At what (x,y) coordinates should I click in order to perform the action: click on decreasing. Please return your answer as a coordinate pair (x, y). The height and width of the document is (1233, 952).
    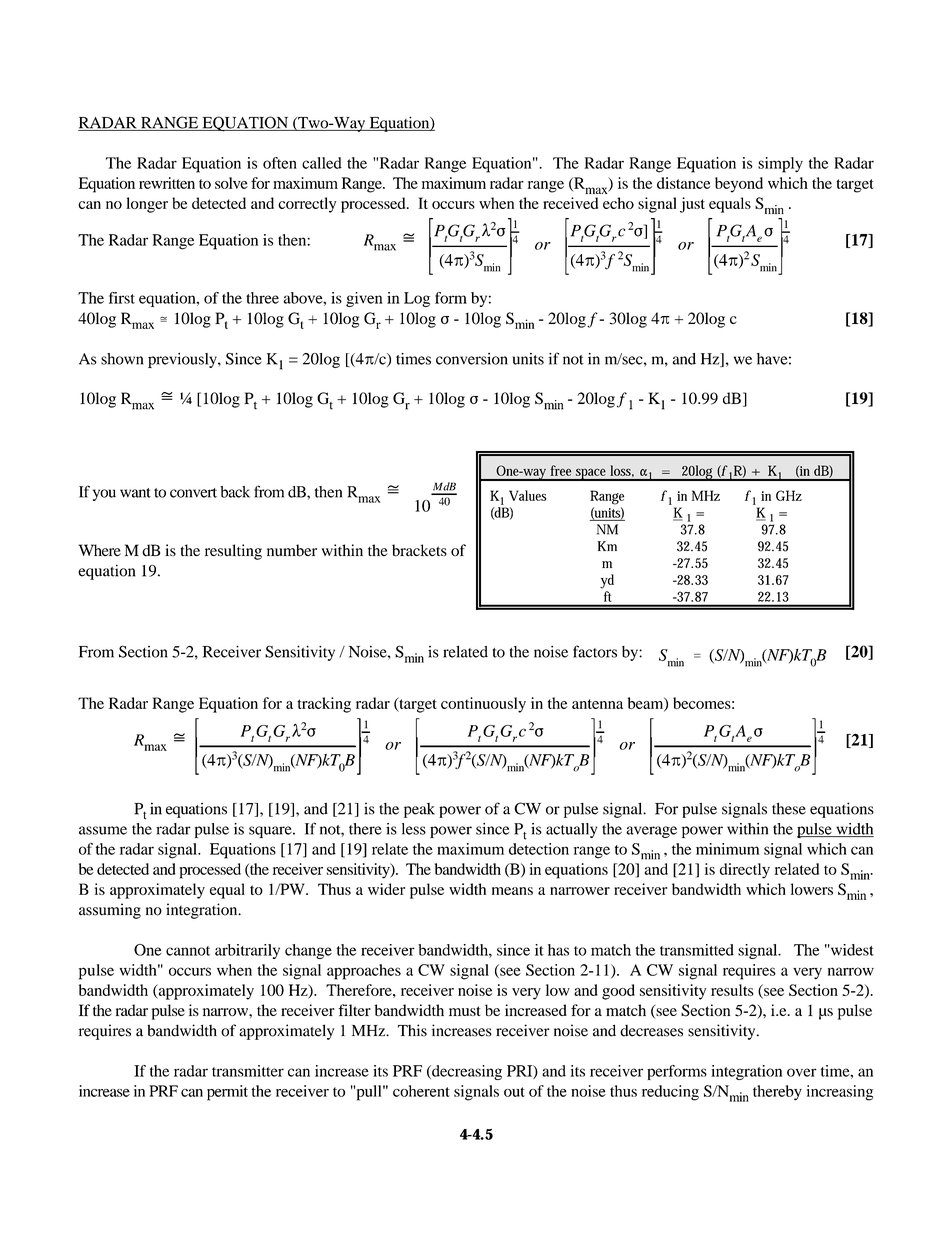
    Looking at the image, I should click on (466, 1072).
